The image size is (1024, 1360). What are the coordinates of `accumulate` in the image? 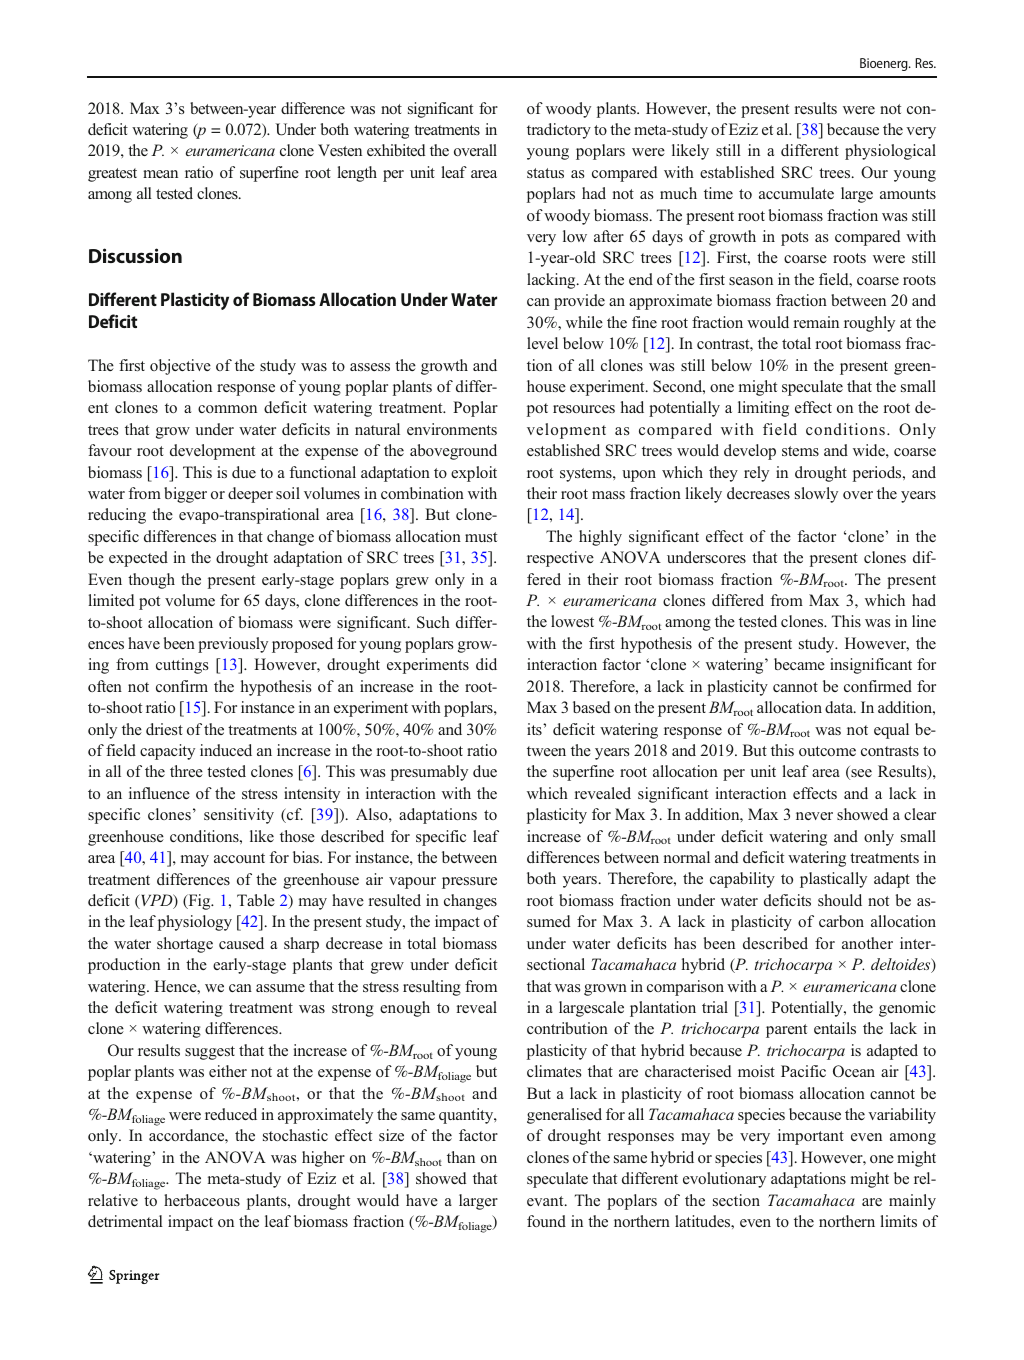 It's located at (796, 193).
